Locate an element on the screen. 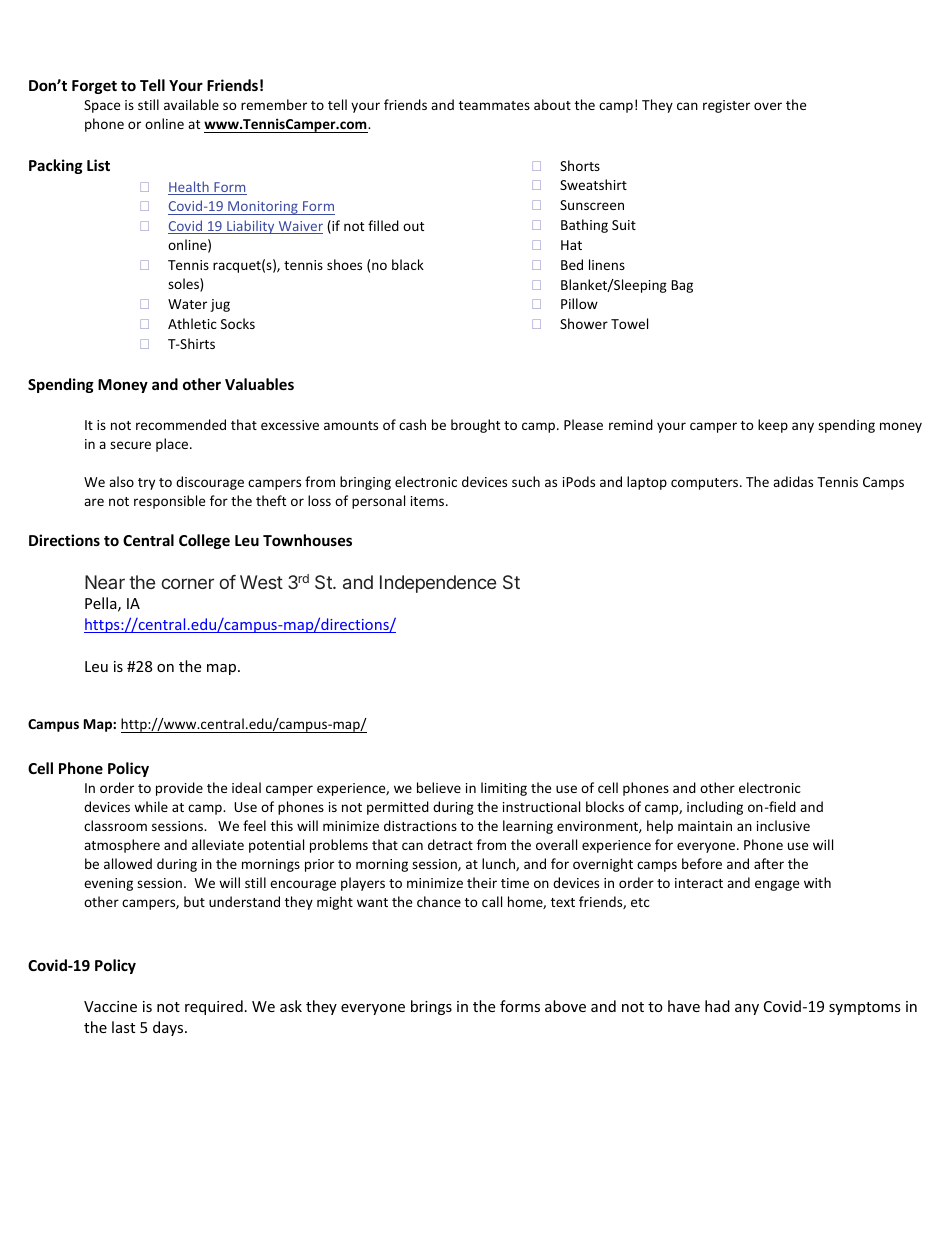 This screenshot has height=1233, width=952. believe is located at coordinates (439, 787).
